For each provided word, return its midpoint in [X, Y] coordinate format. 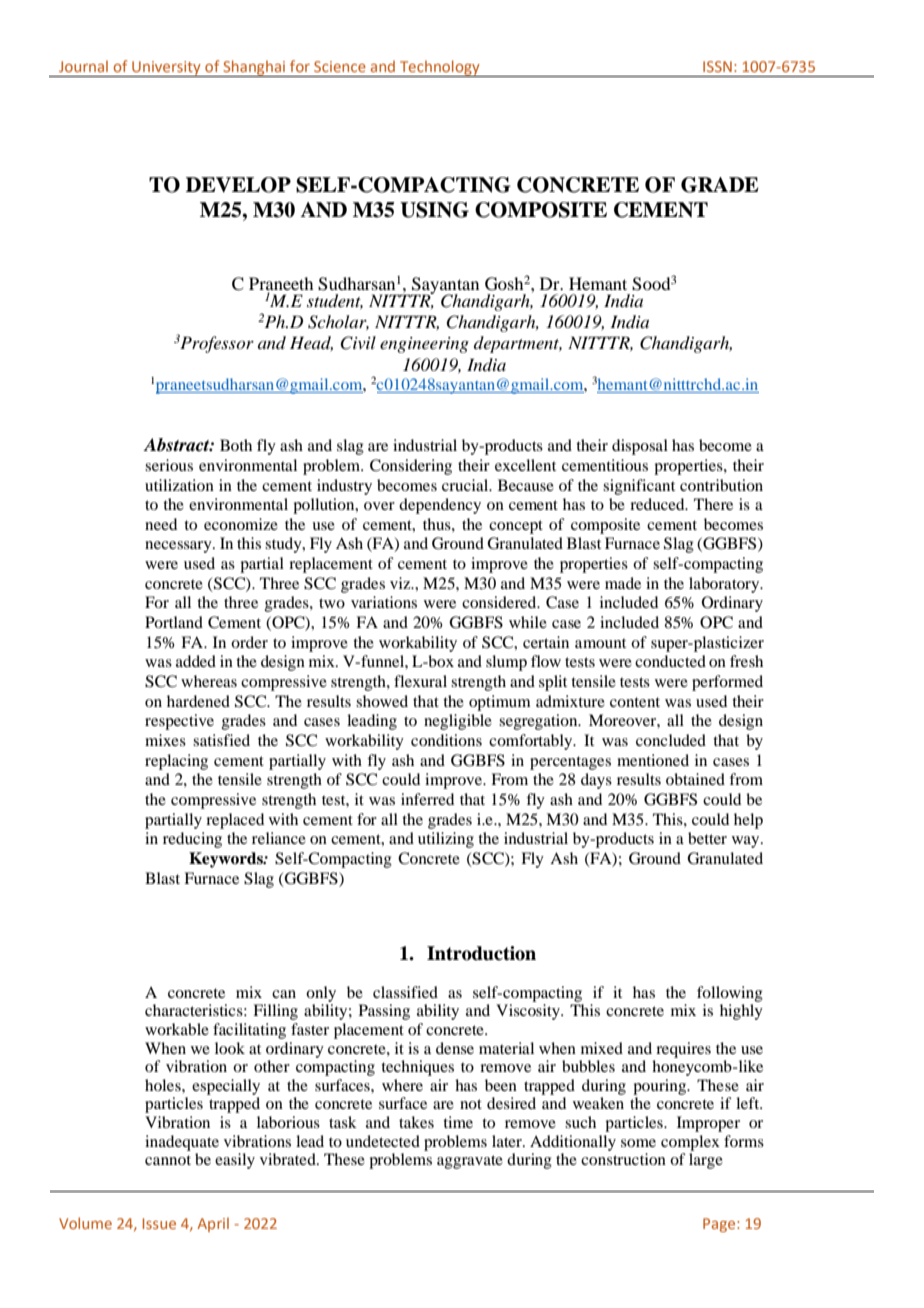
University [166, 69]
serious [169, 465]
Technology [440, 68]
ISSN [717, 66]
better [707, 838]
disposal [640, 447]
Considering [411, 467]
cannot [168, 1160]
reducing [192, 840]
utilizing [446, 840]
